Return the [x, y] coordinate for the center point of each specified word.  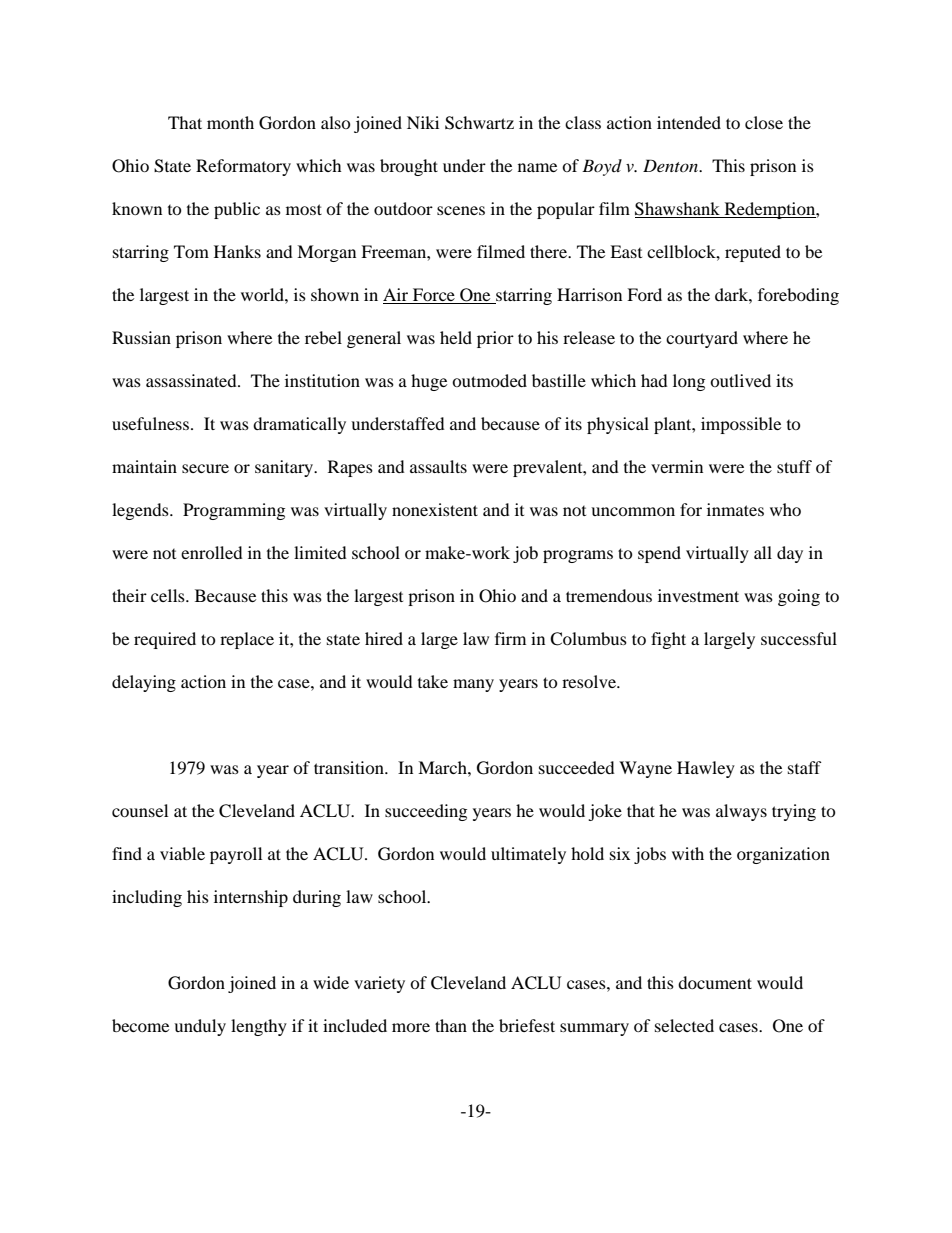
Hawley [706, 769]
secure [205, 468]
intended [689, 122]
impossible [741, 425]
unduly [200, 1027]
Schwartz [479, 123]
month [230, 122]
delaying [144, 683]
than [451, 1025]
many [473, 685]
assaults [438, 466]
